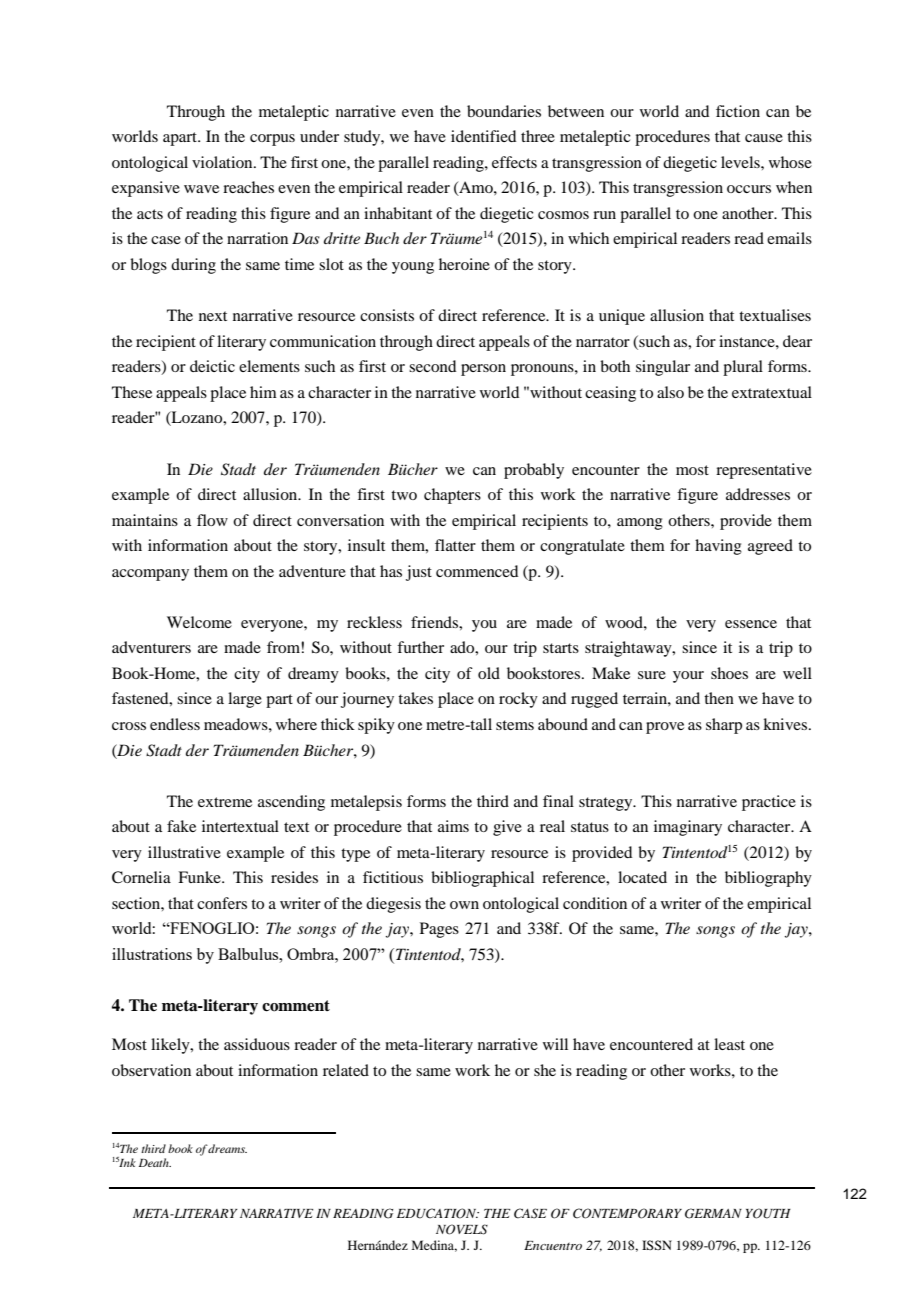  Describe the element at coordinates (741, 162) in the image. I see `levels` at that location.
